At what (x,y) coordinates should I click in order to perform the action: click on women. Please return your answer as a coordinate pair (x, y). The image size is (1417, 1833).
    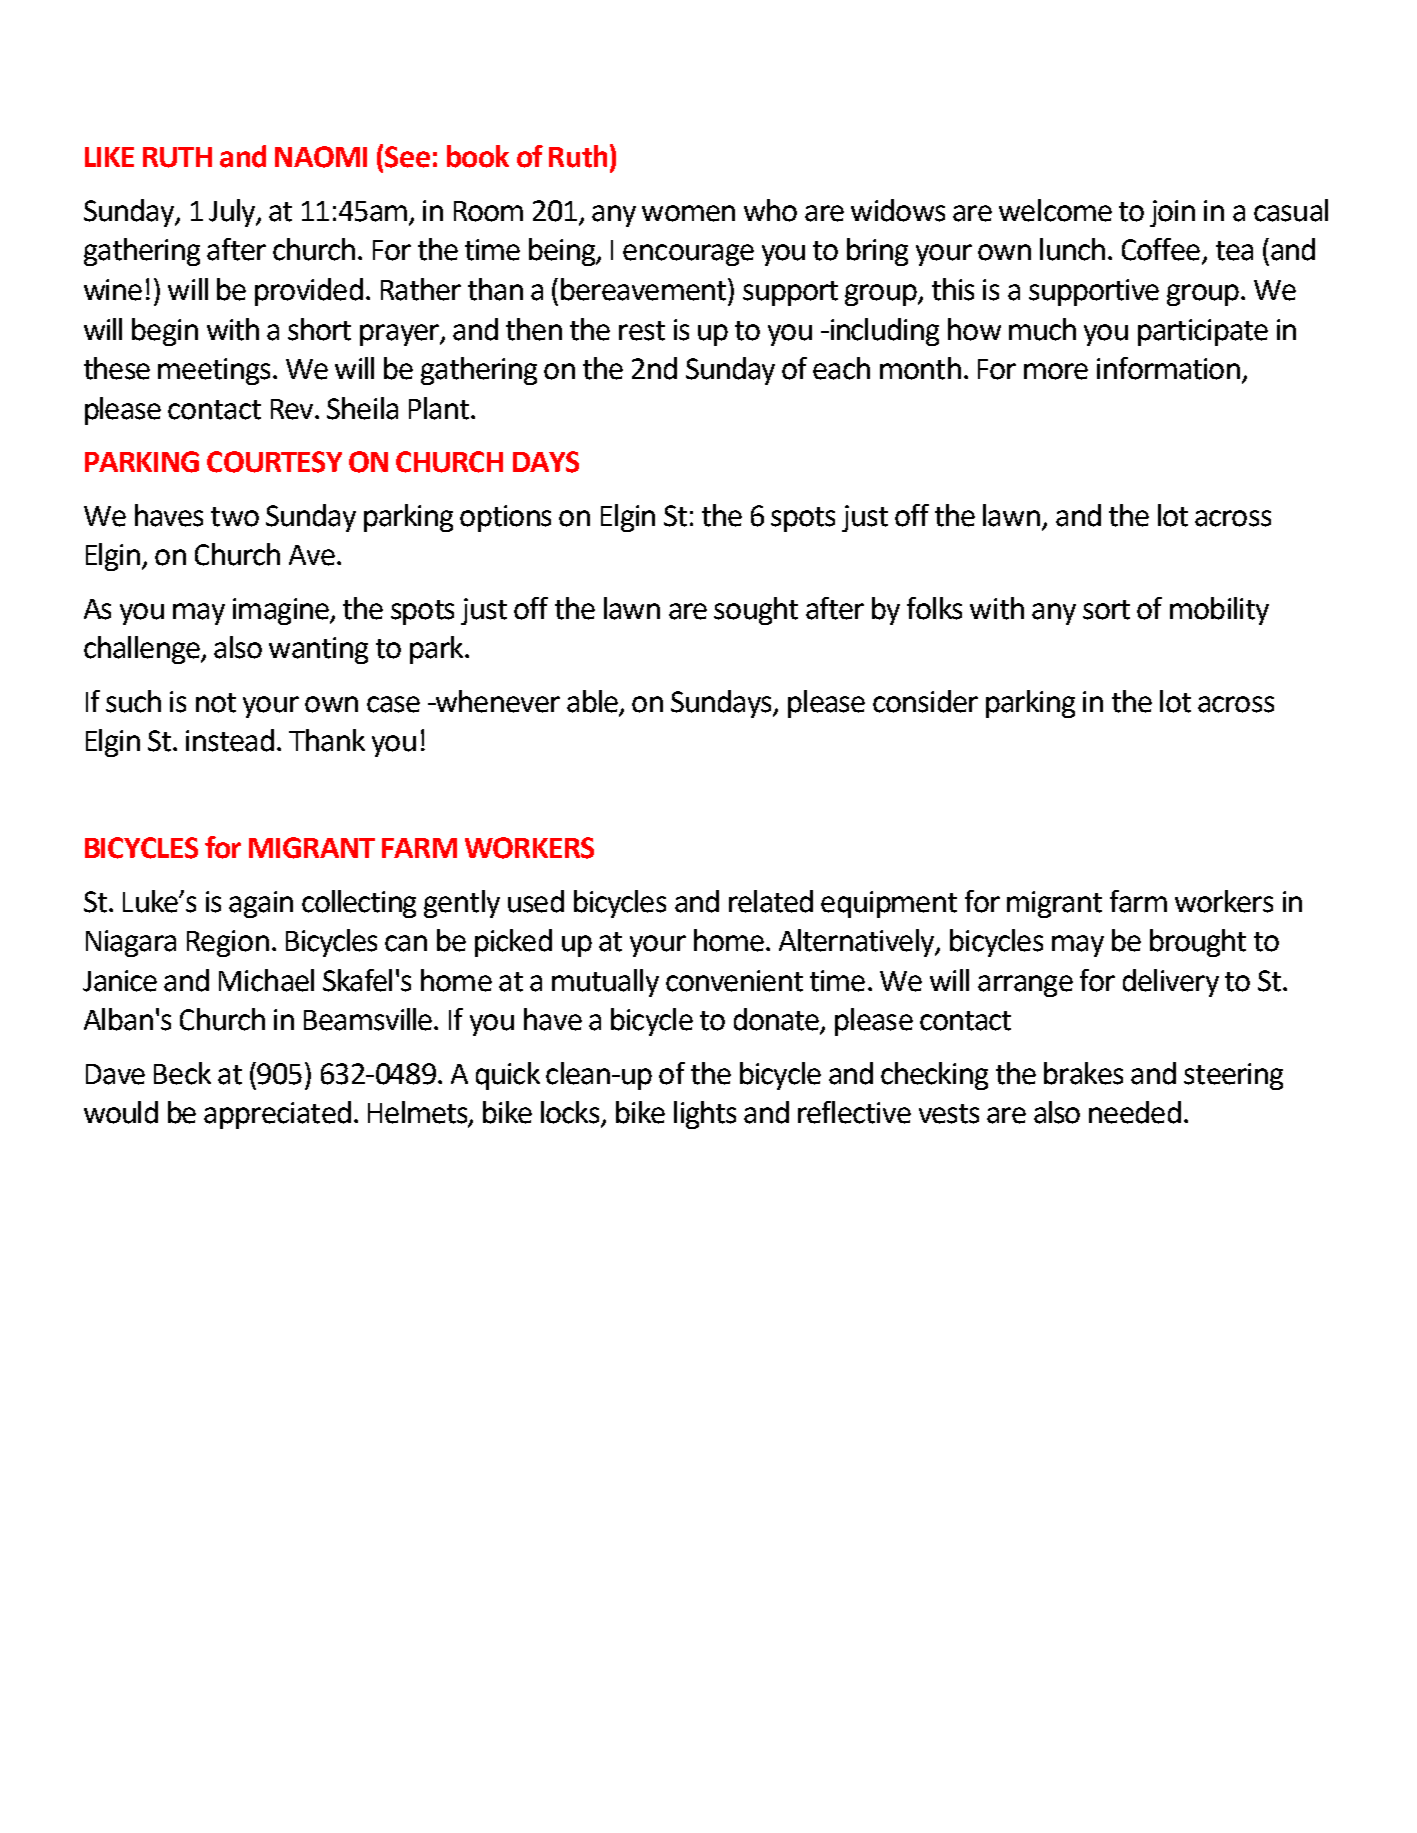
    Looking at the image, I should click on (688, 213).
